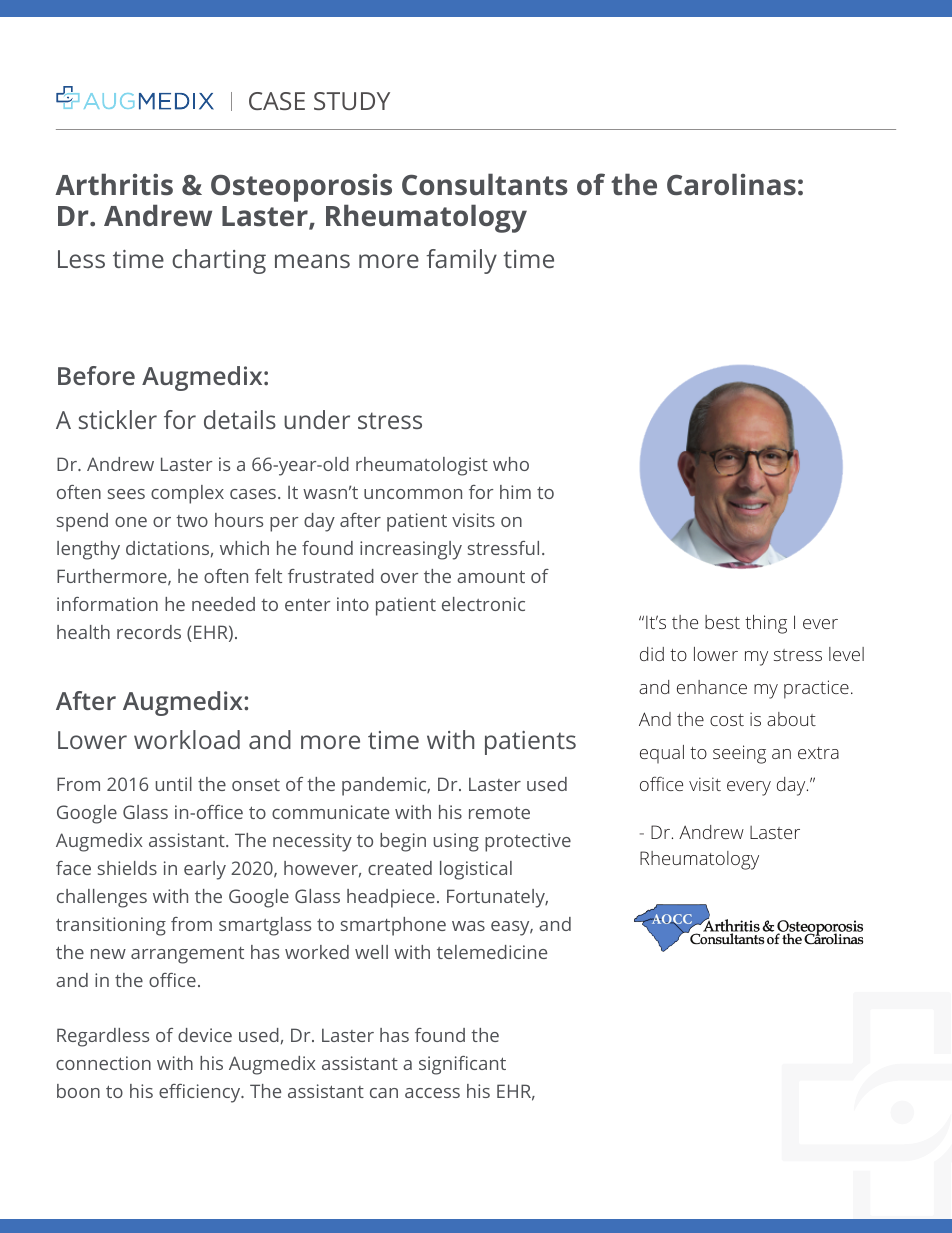 The width and height of the page is (952, 1233). I want to click on telemedicine, so click(492, 952).
